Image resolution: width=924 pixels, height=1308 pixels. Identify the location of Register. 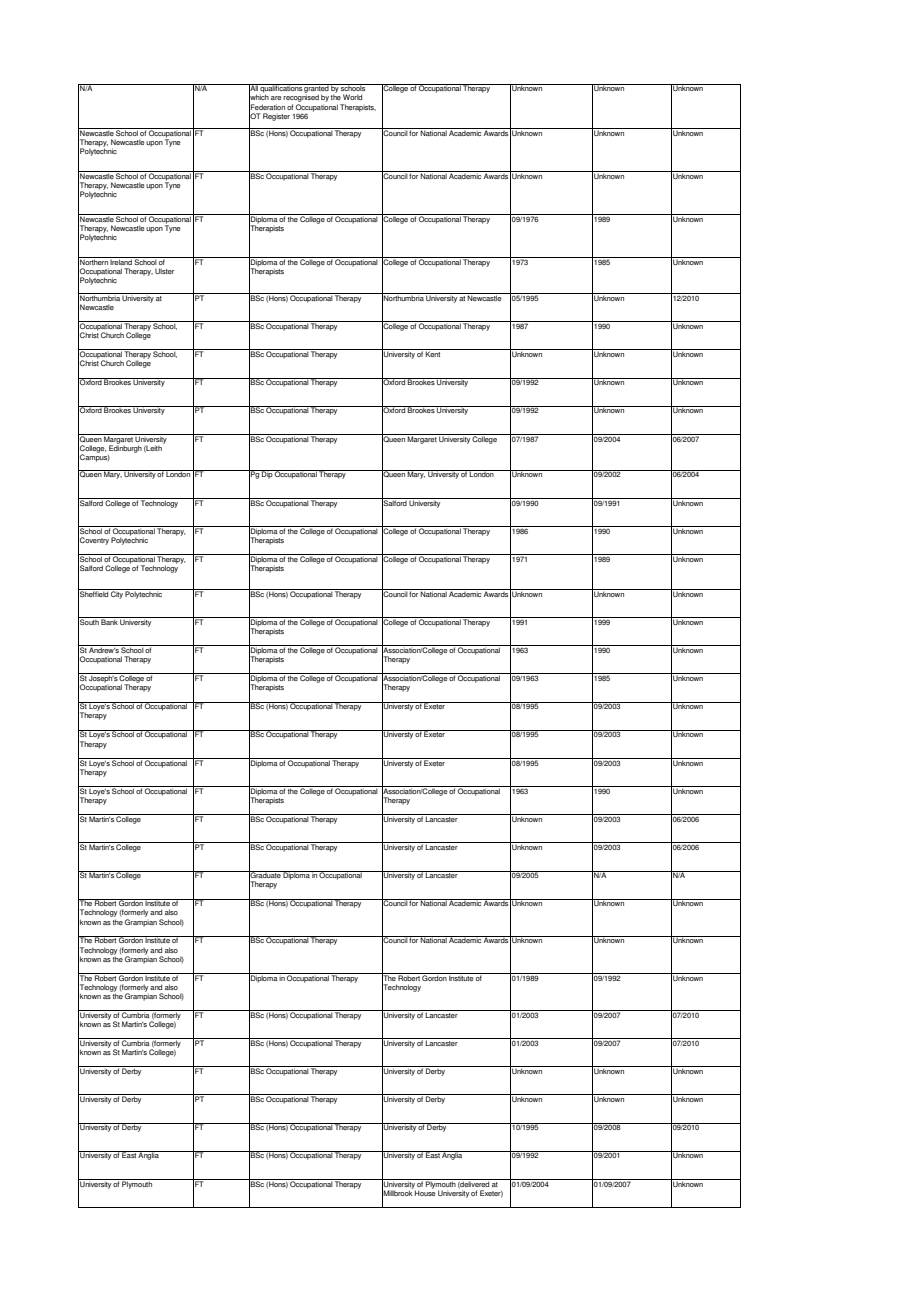
(276, 117).
